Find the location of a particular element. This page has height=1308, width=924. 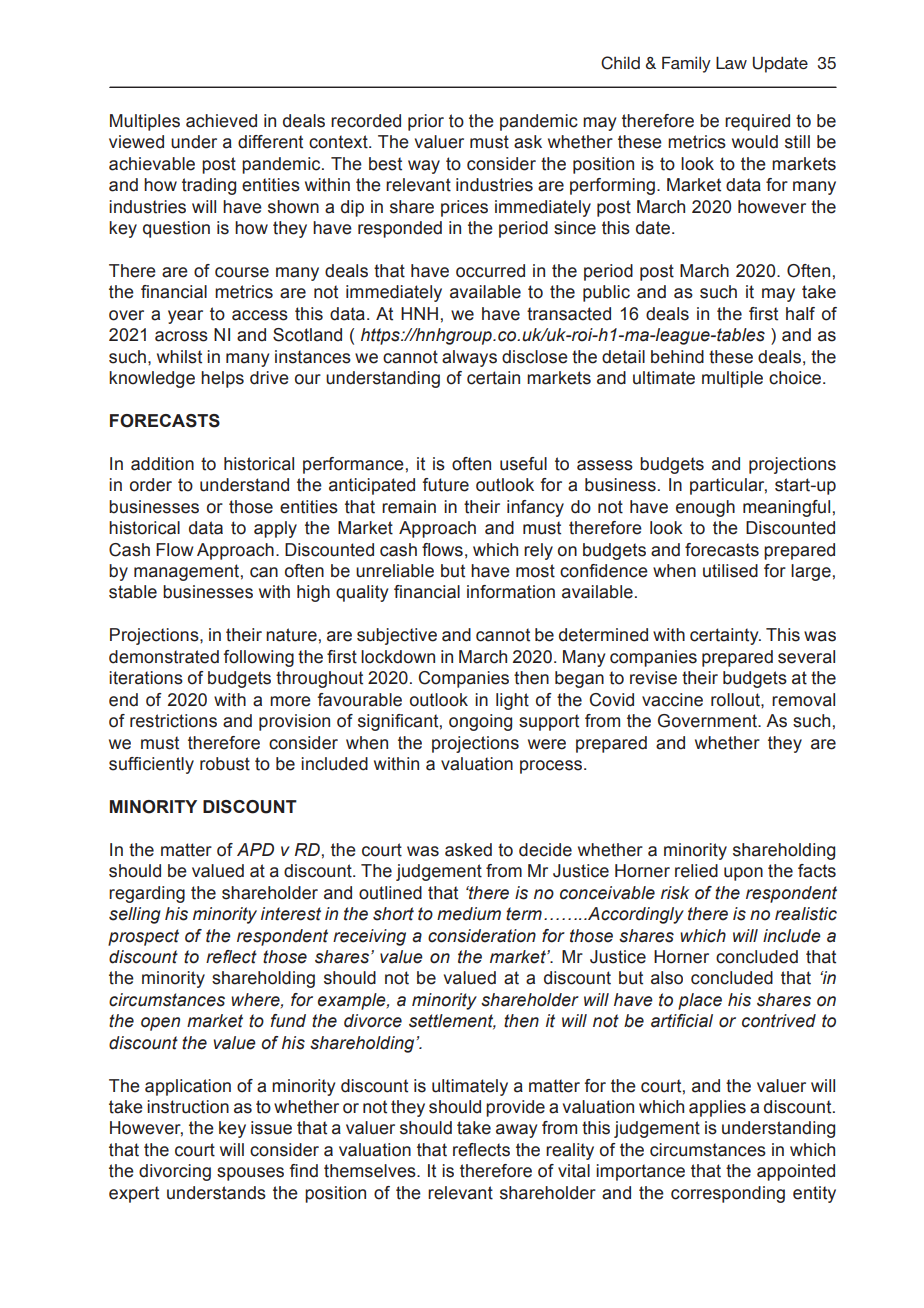

required is located at coordinates (757, 122).
